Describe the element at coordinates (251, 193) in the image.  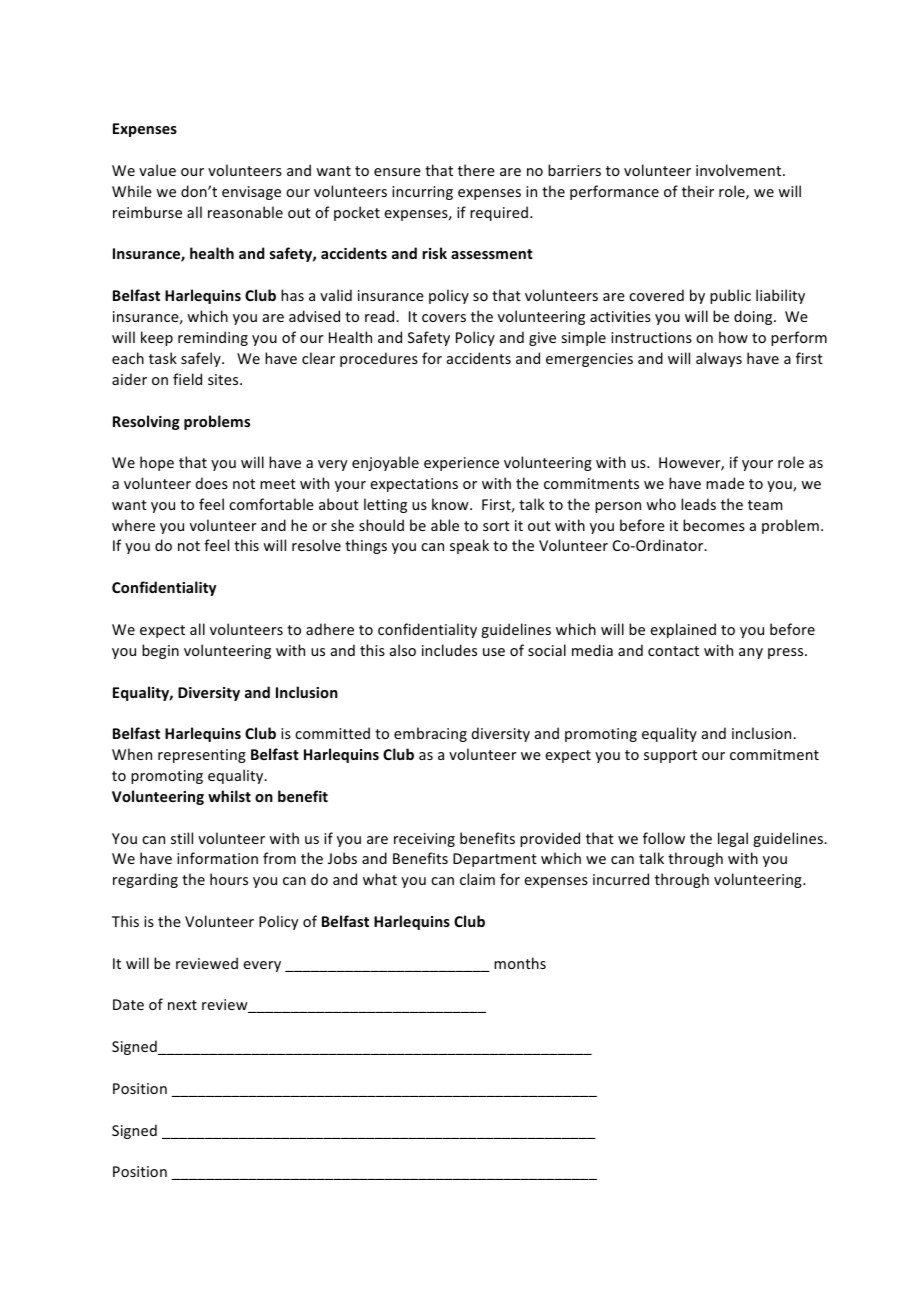
I see `envisage` at that location.
